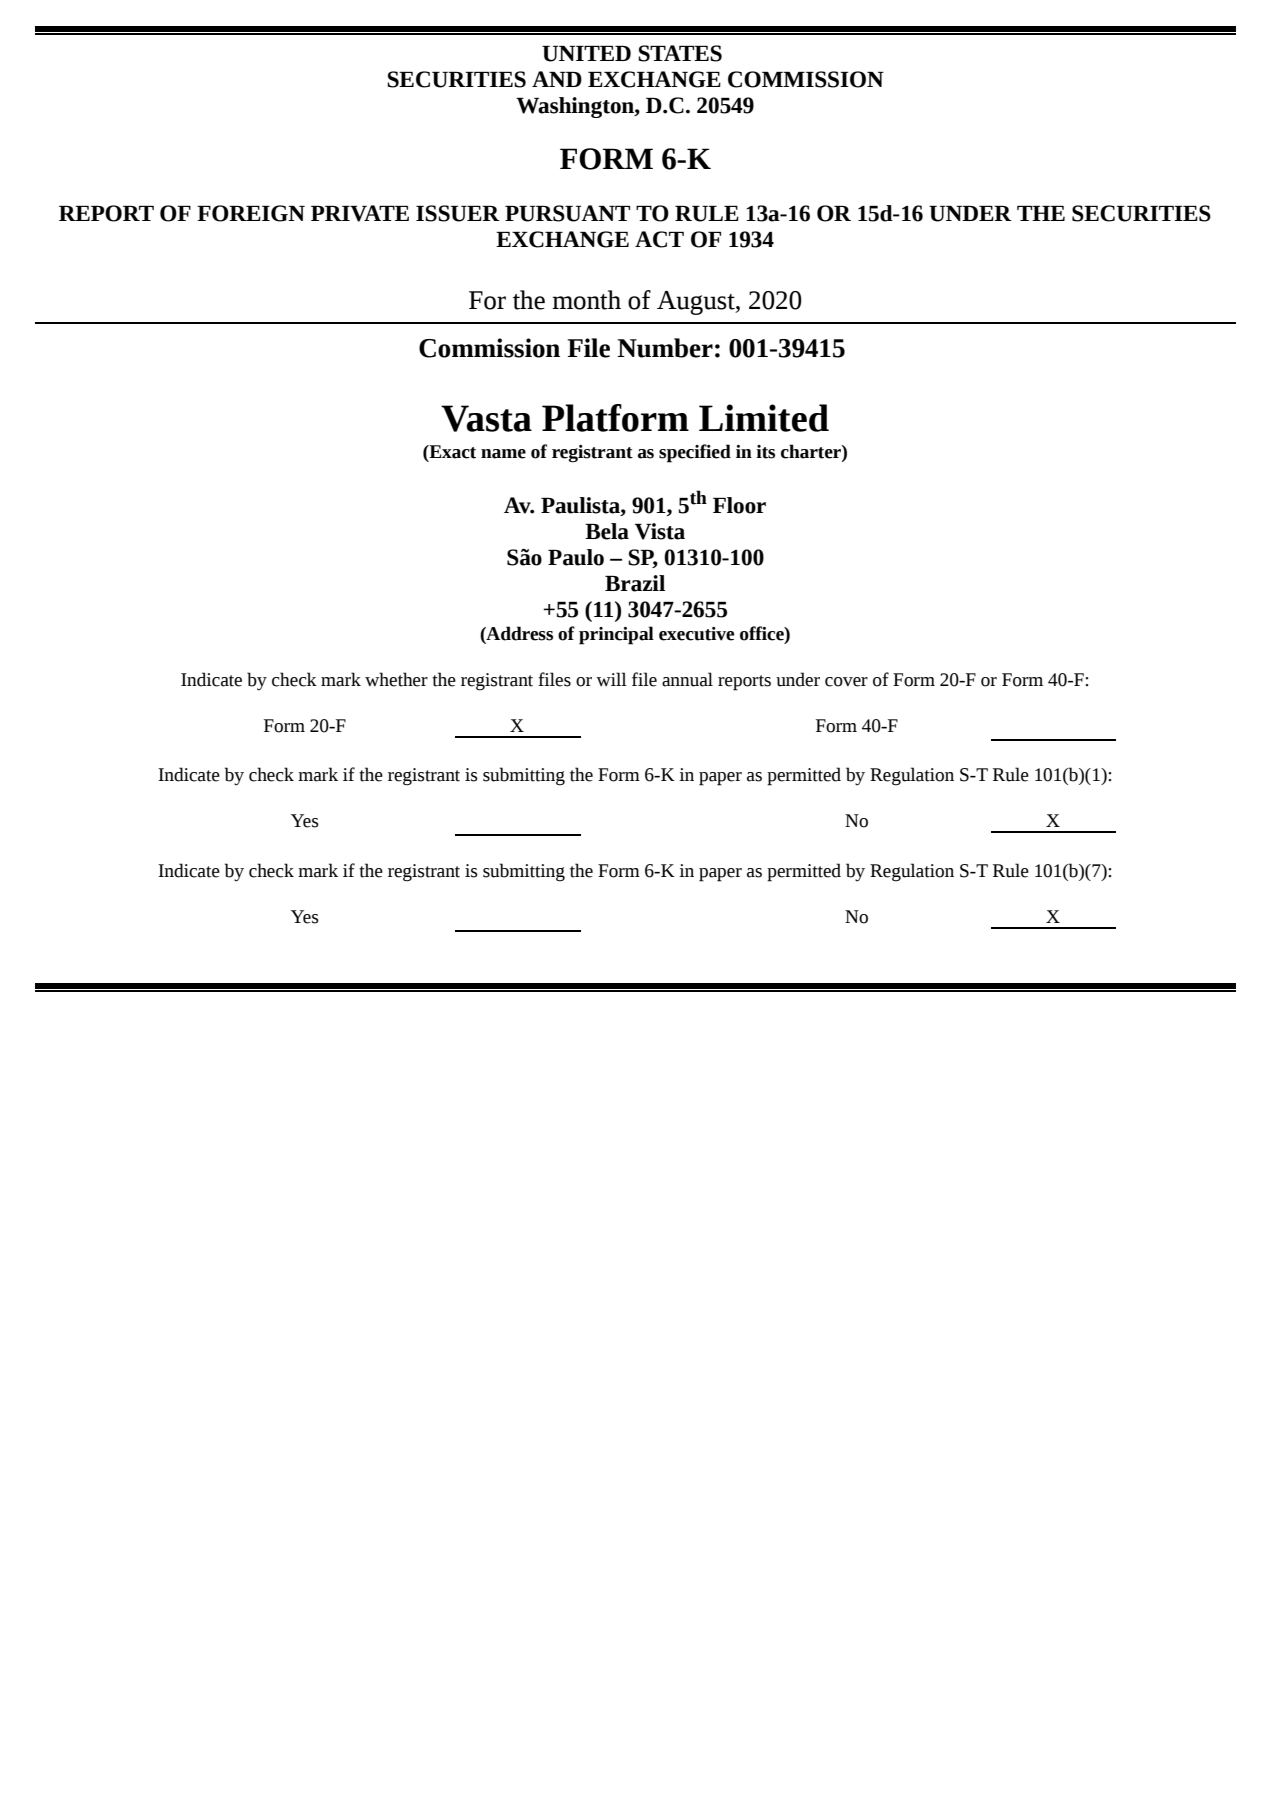 The image size is (1272, 1800). What do you see at coordinates (846, 682) in the screenshot?
I see `cover` at bounding box center [846, 682].
